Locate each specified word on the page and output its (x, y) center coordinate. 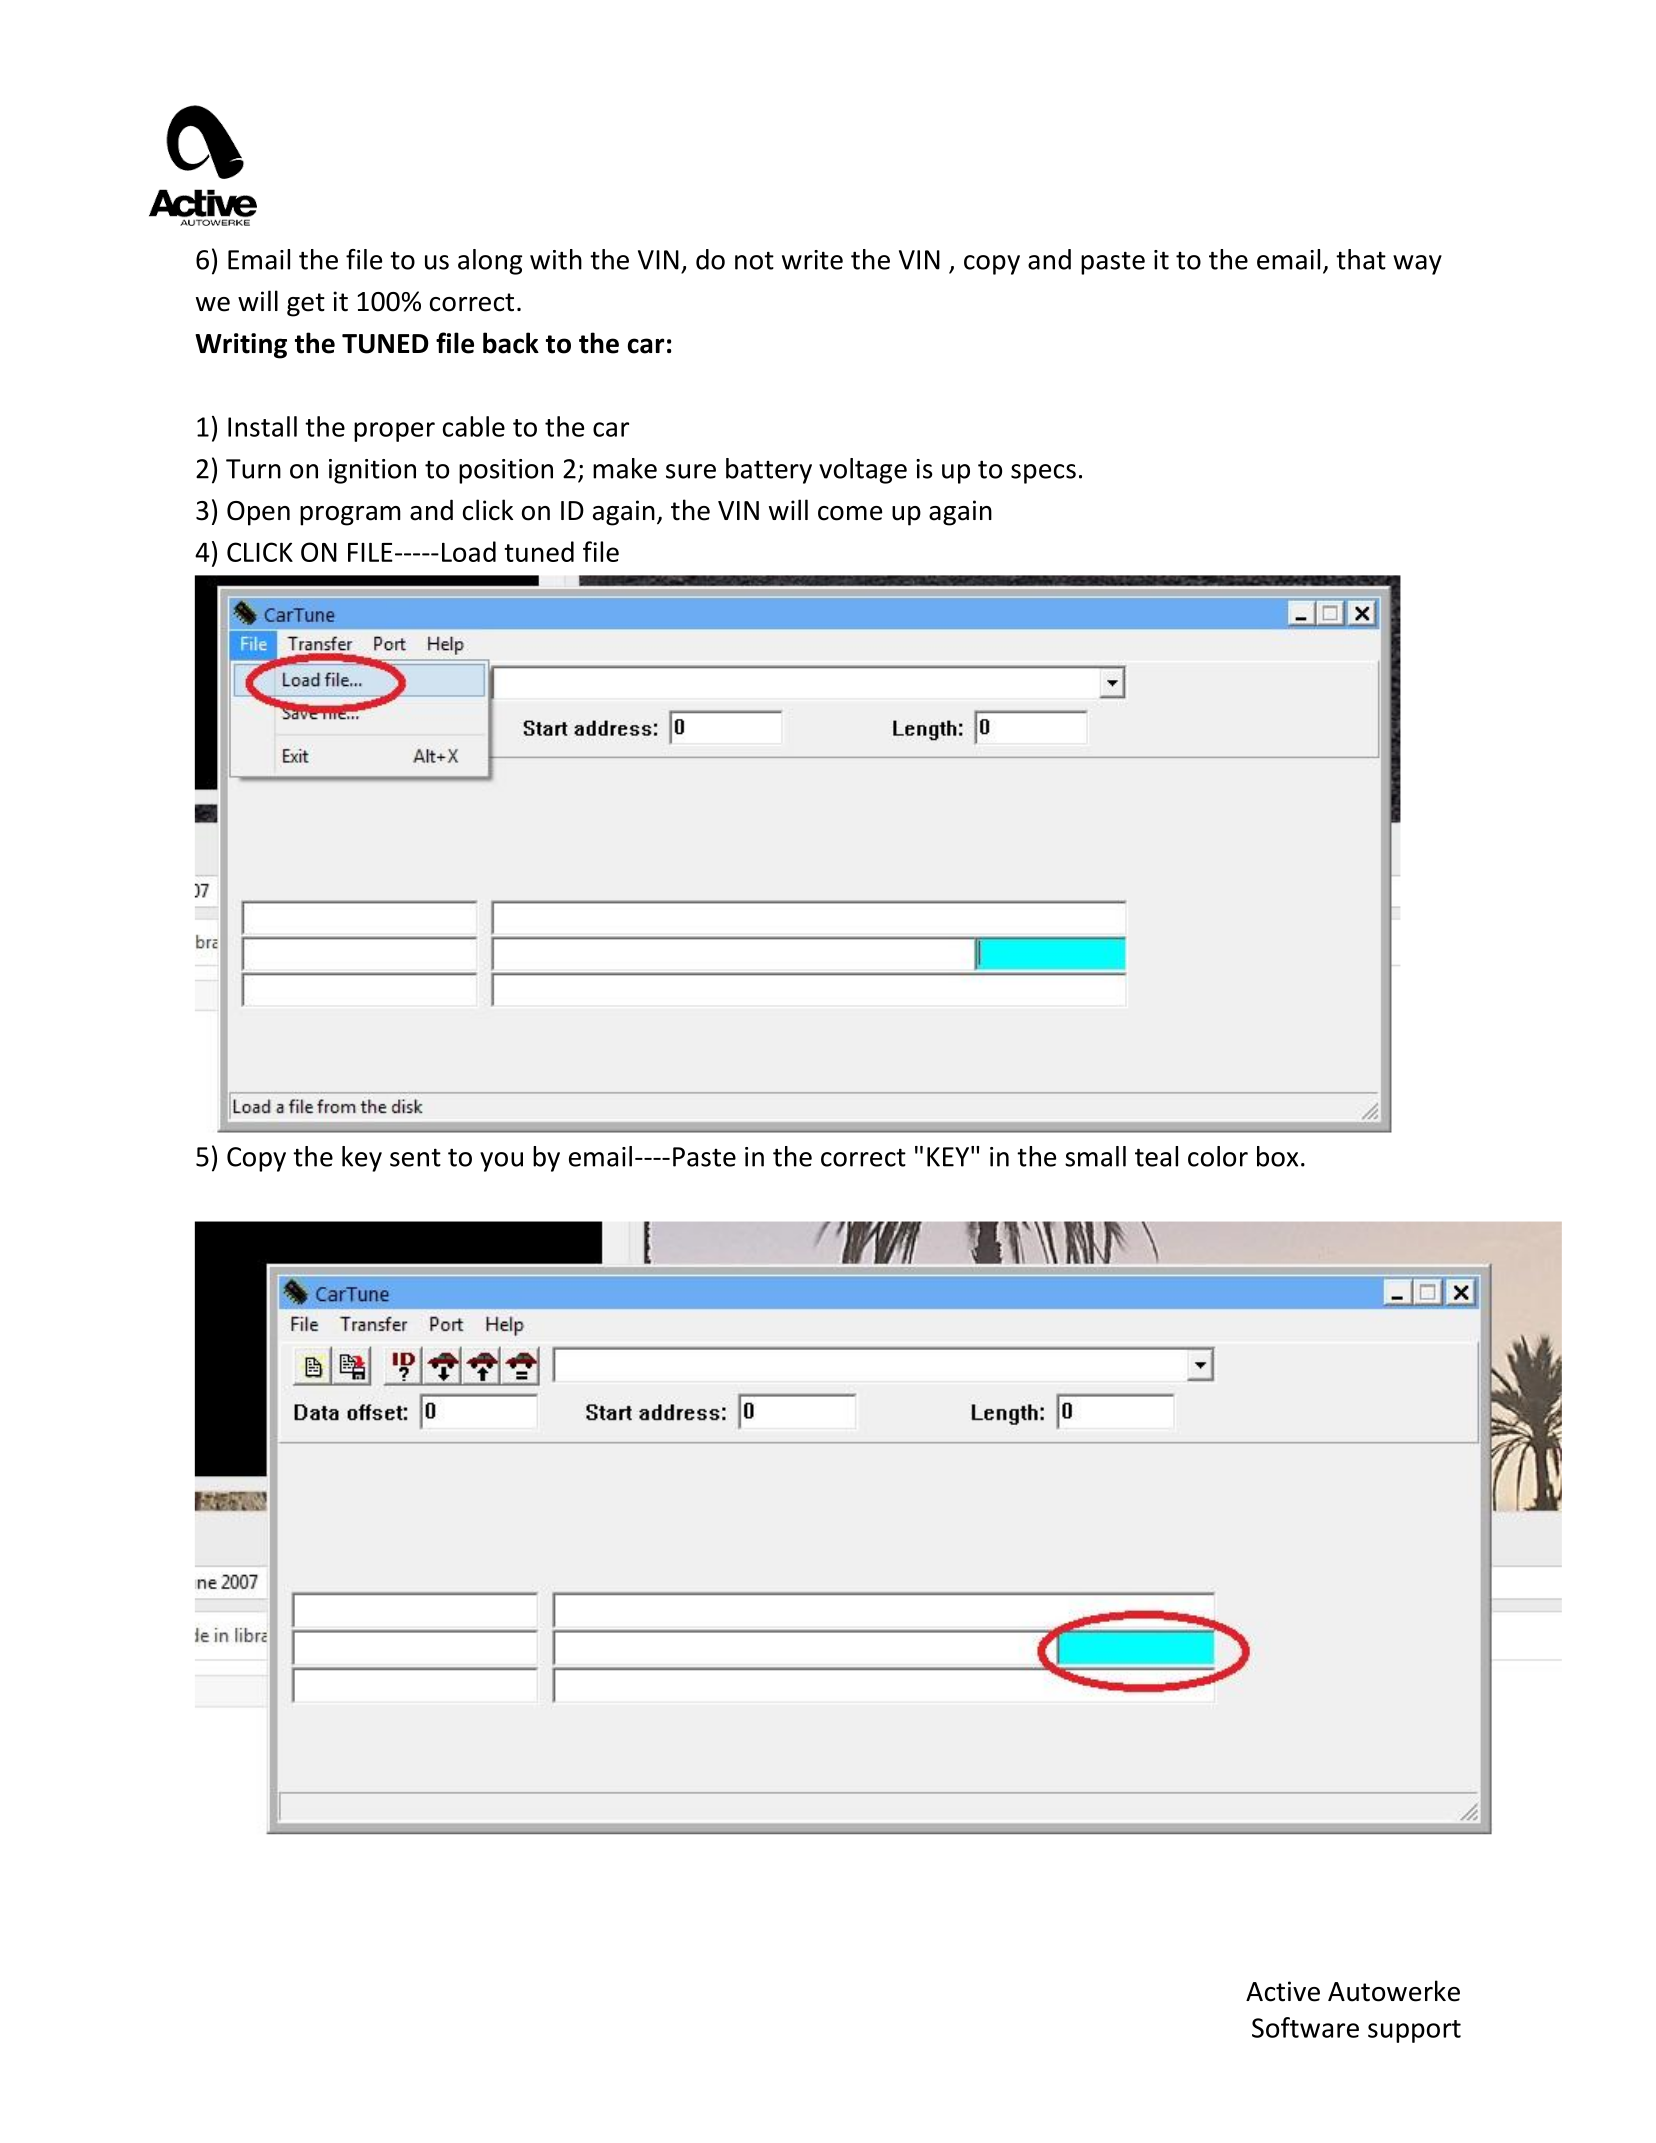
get (306, 305)
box (1277, 1156)
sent (415, 1157)
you (501, 1162)
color (1218, 1156)
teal (1156, 1156)
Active (1283, 1991)
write (812, 260)
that (1361, 259)
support (1414, 2031)
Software (1305, 2027)
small (1095, 1156)
